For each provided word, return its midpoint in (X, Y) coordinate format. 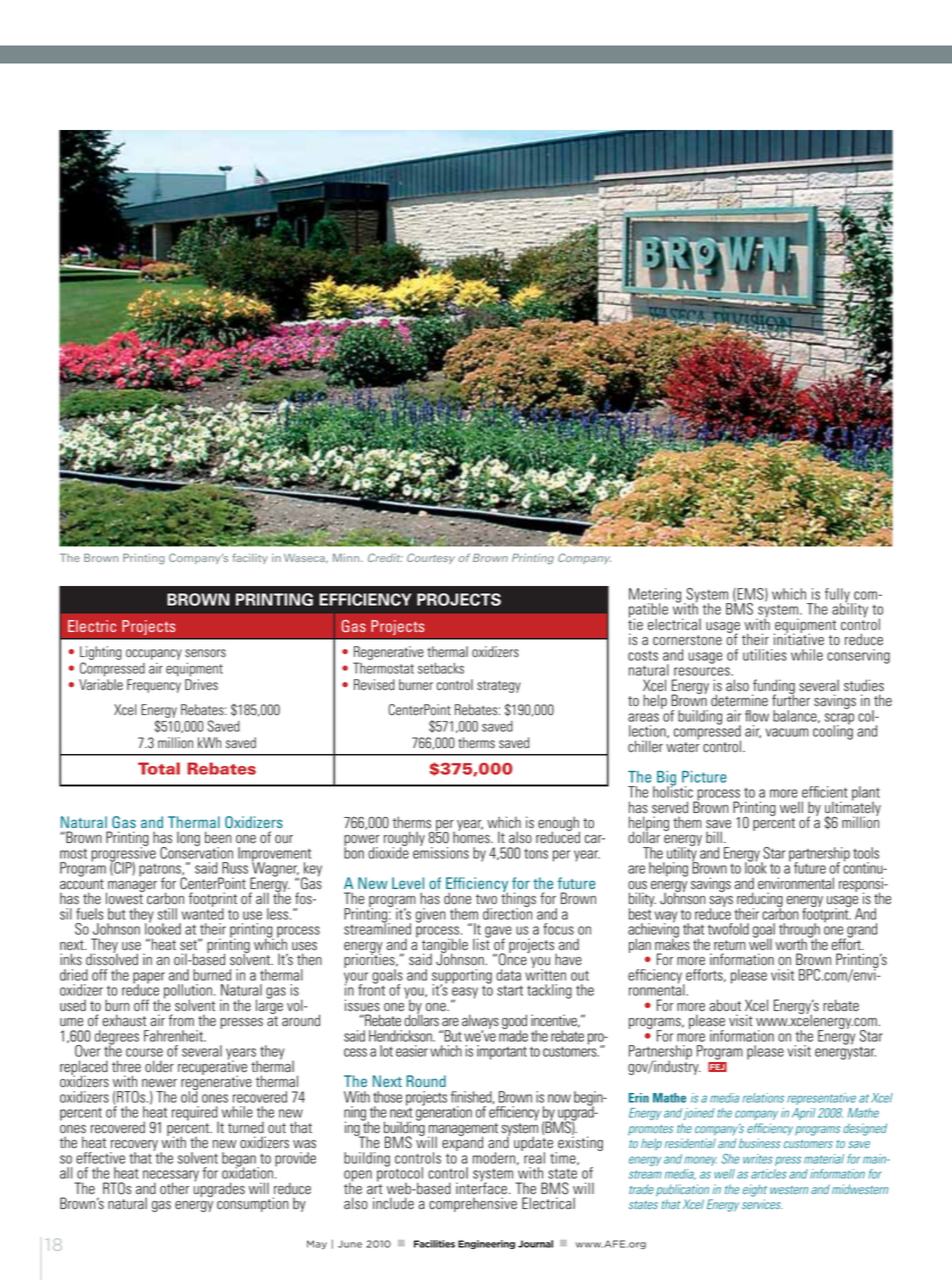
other (174, 1188)
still (167, 914)
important (502, 1052)
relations (763, 1098)
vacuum (787, 732)
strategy (499, 686)
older (159, 1066)
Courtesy (431, 558)
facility (250, 558)
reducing (759, 901)
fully (838, 596)
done (457, 898)
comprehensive (473, 1204)
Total (159, 768)
